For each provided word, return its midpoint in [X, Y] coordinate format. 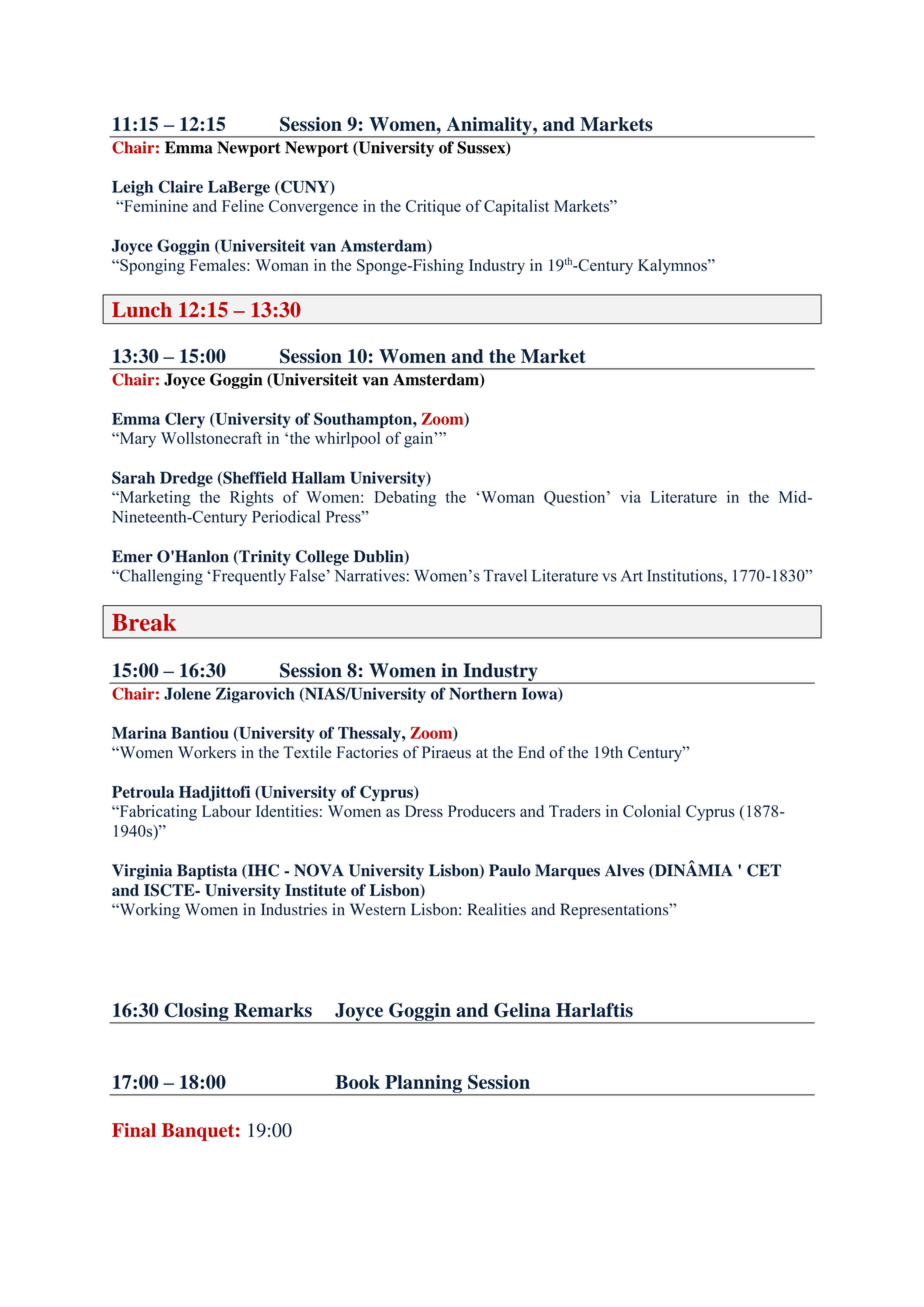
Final [134, 1130]
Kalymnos [673, 267]
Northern [483, 693]
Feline [243, 206]
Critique [433, 208]
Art [632, 576]
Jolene [187, 693]
